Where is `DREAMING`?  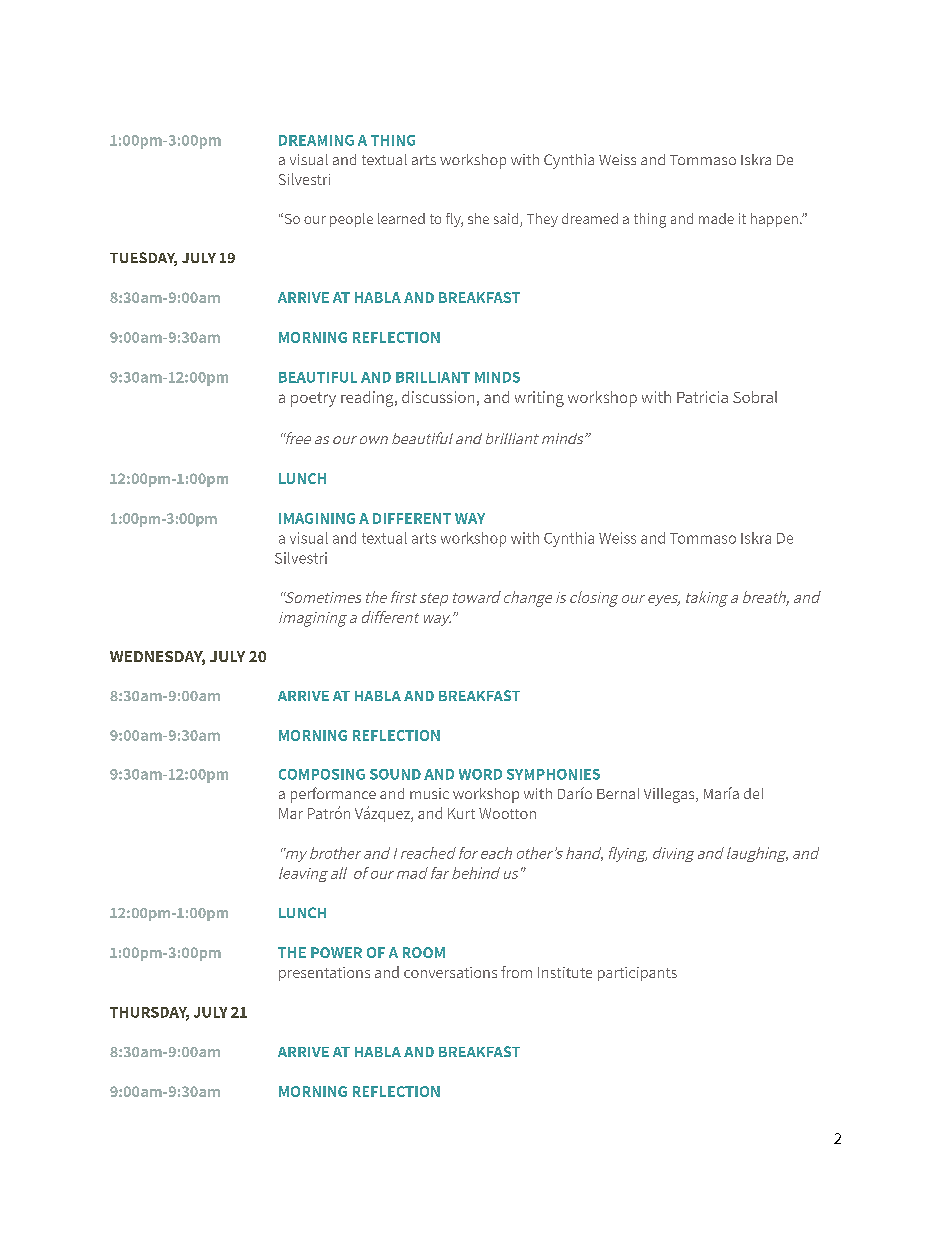
DREAMING is located at coordinates (316, 140).
